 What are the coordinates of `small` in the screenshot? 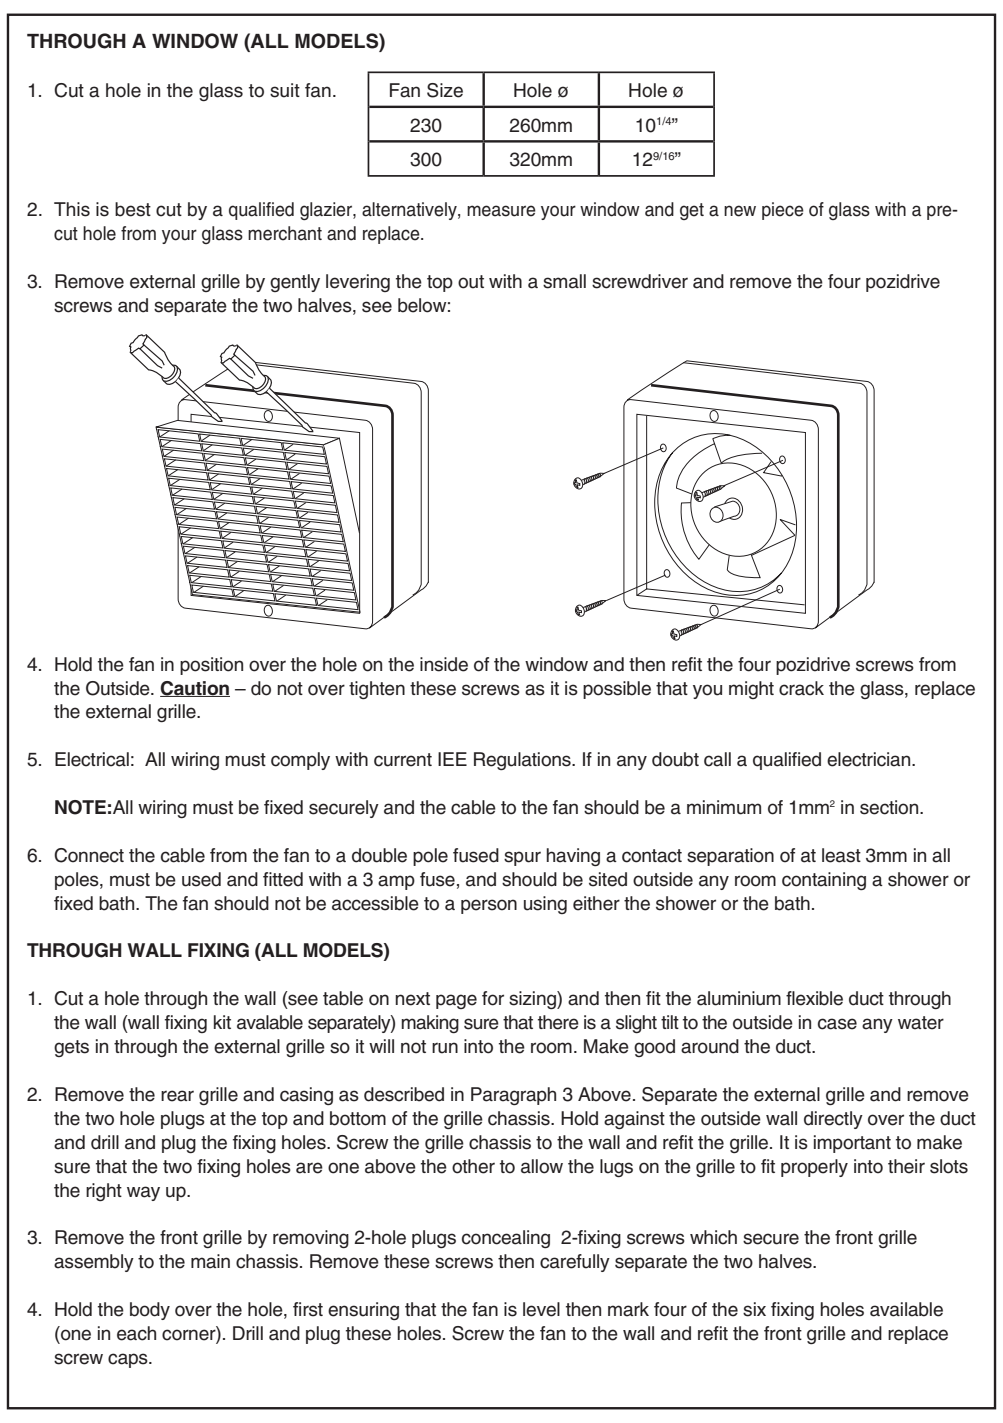 It's located at (564, 281).
